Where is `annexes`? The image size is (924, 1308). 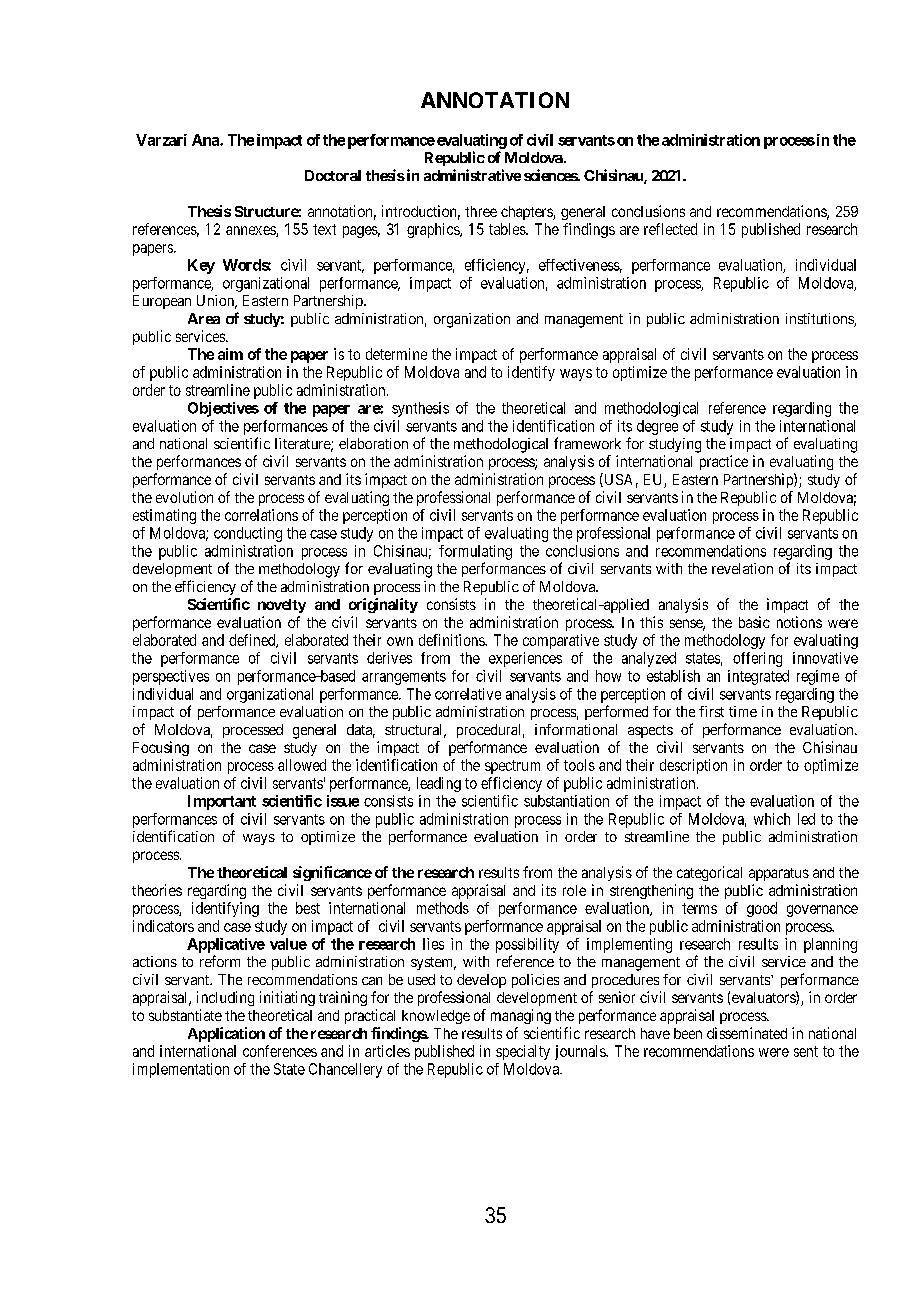
annexes is located at coordinates (251, 231).
